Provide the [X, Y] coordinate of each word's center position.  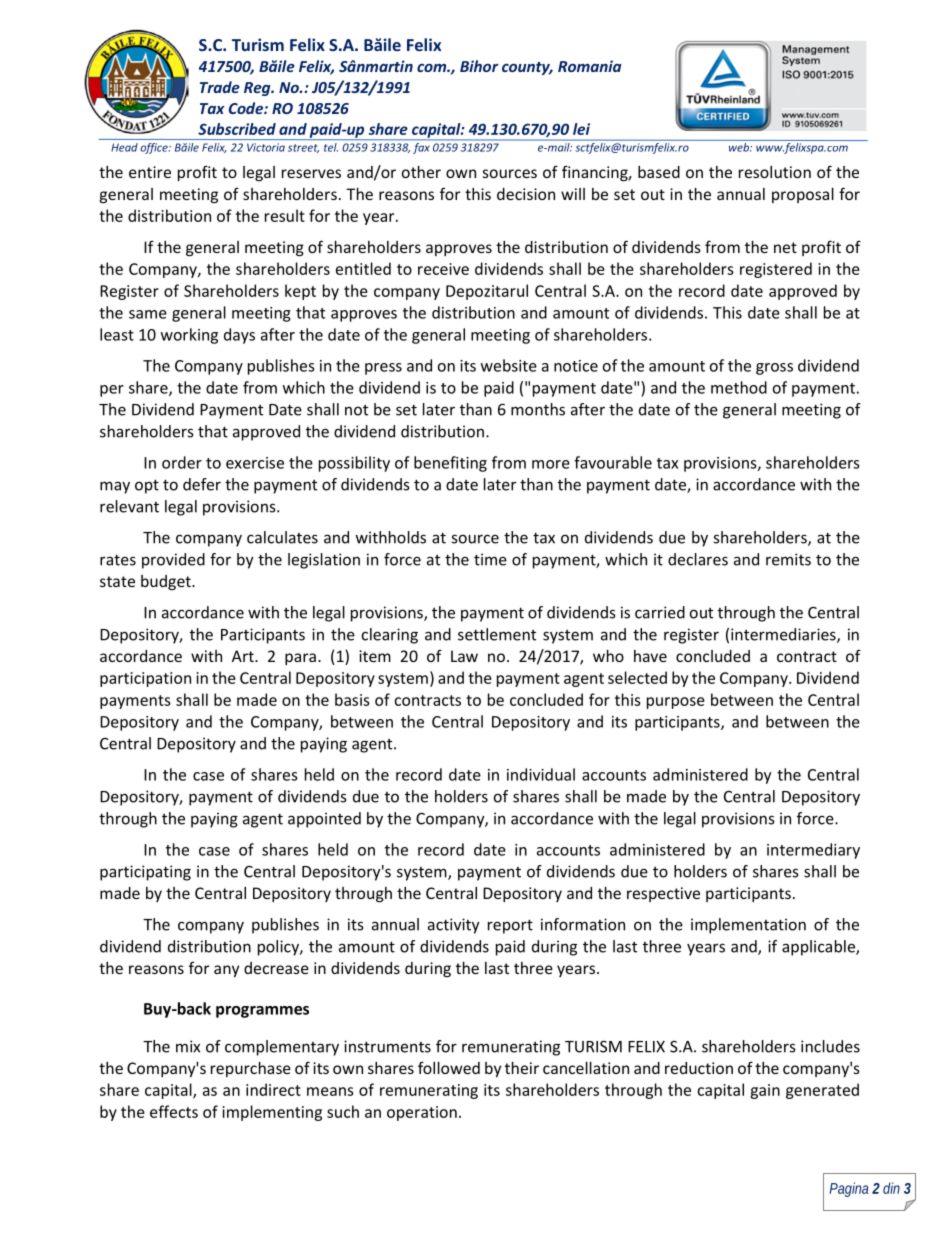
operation [422, 1113]
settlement [497, 634]
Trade [220, 87]
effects [174, 1111]
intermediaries [784, 635]
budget [167, 582]
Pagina [849, 1189]
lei [581, 129]
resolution [775, 172]
